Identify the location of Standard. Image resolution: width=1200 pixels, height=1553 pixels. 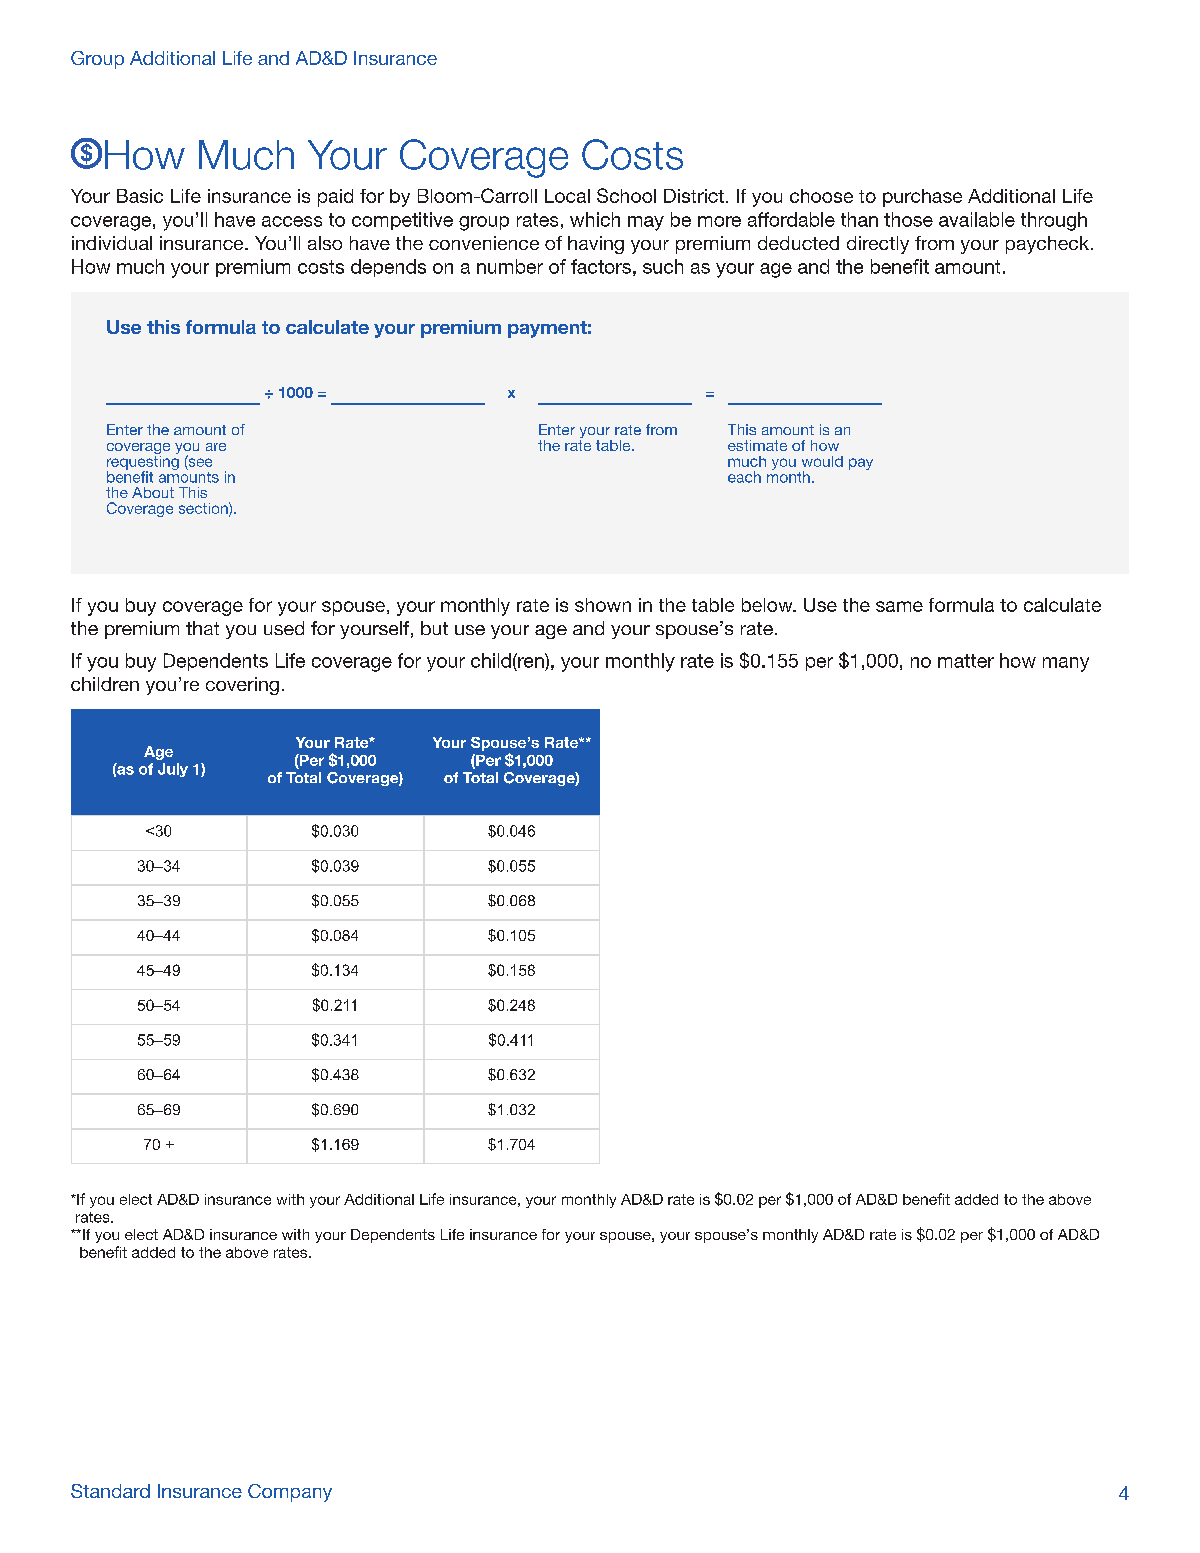
(110, 1491).
